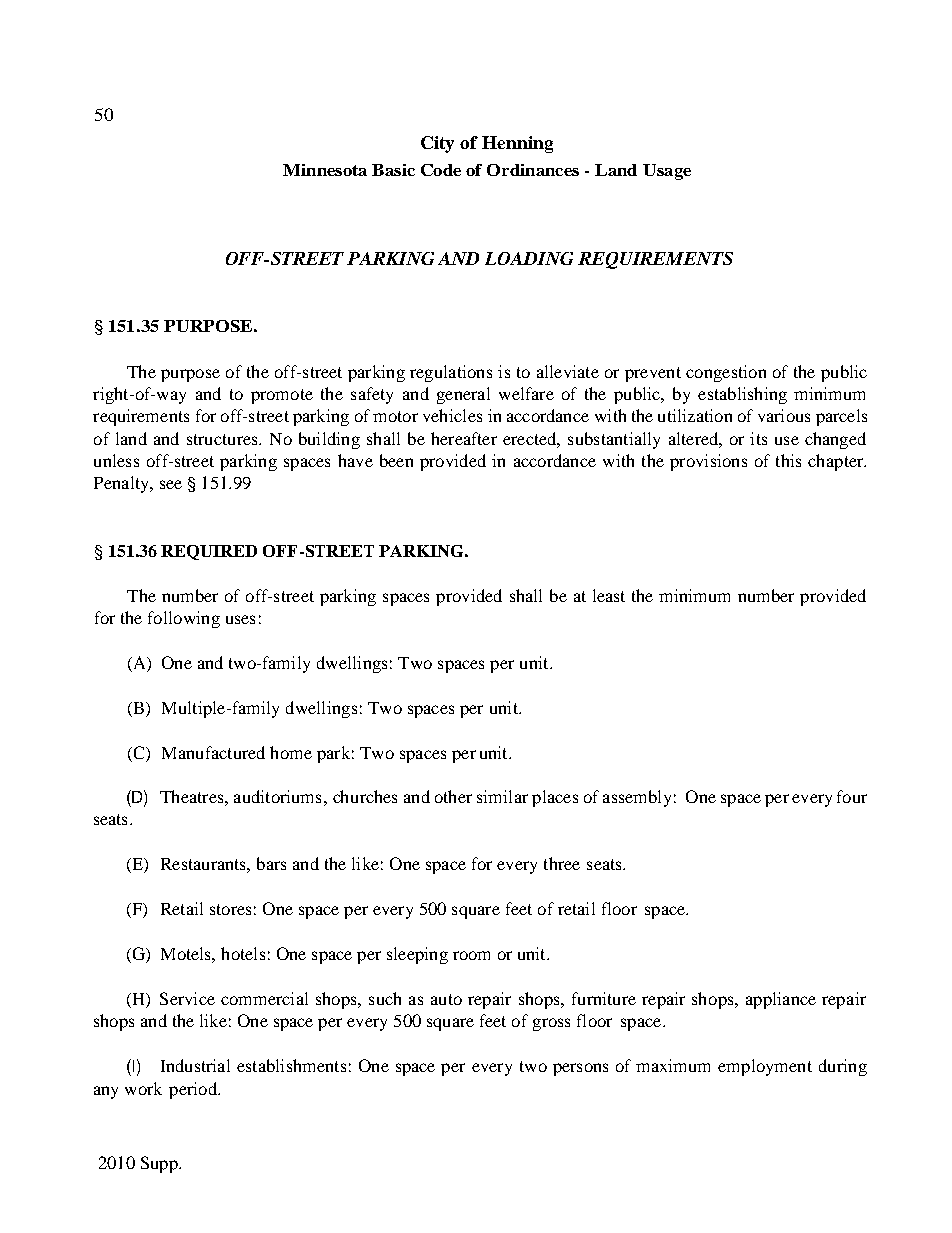  Describe the element at coordinates (184, 619) in the screenshot. I see `following` at that location.
